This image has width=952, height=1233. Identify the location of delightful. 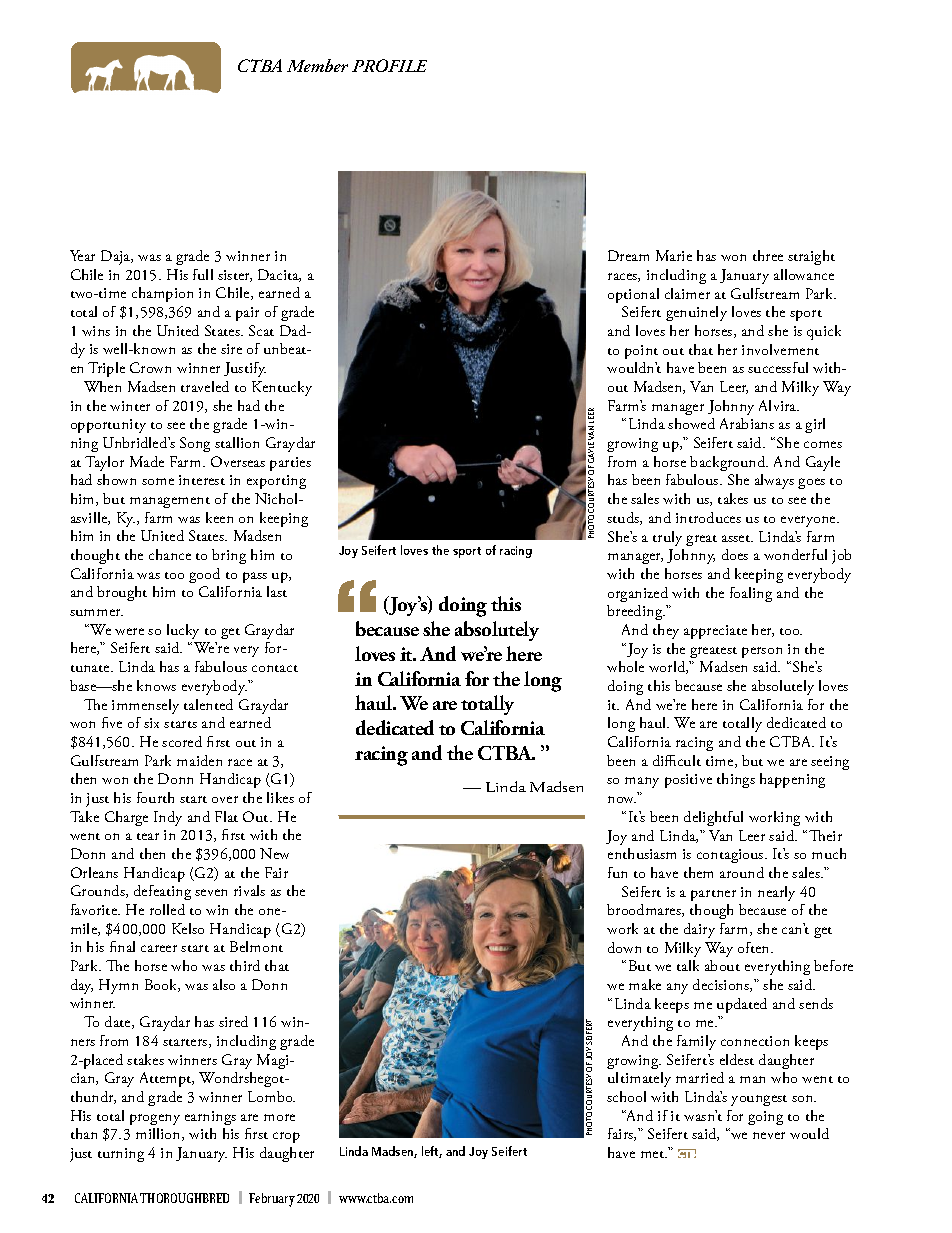
(713, 818).
